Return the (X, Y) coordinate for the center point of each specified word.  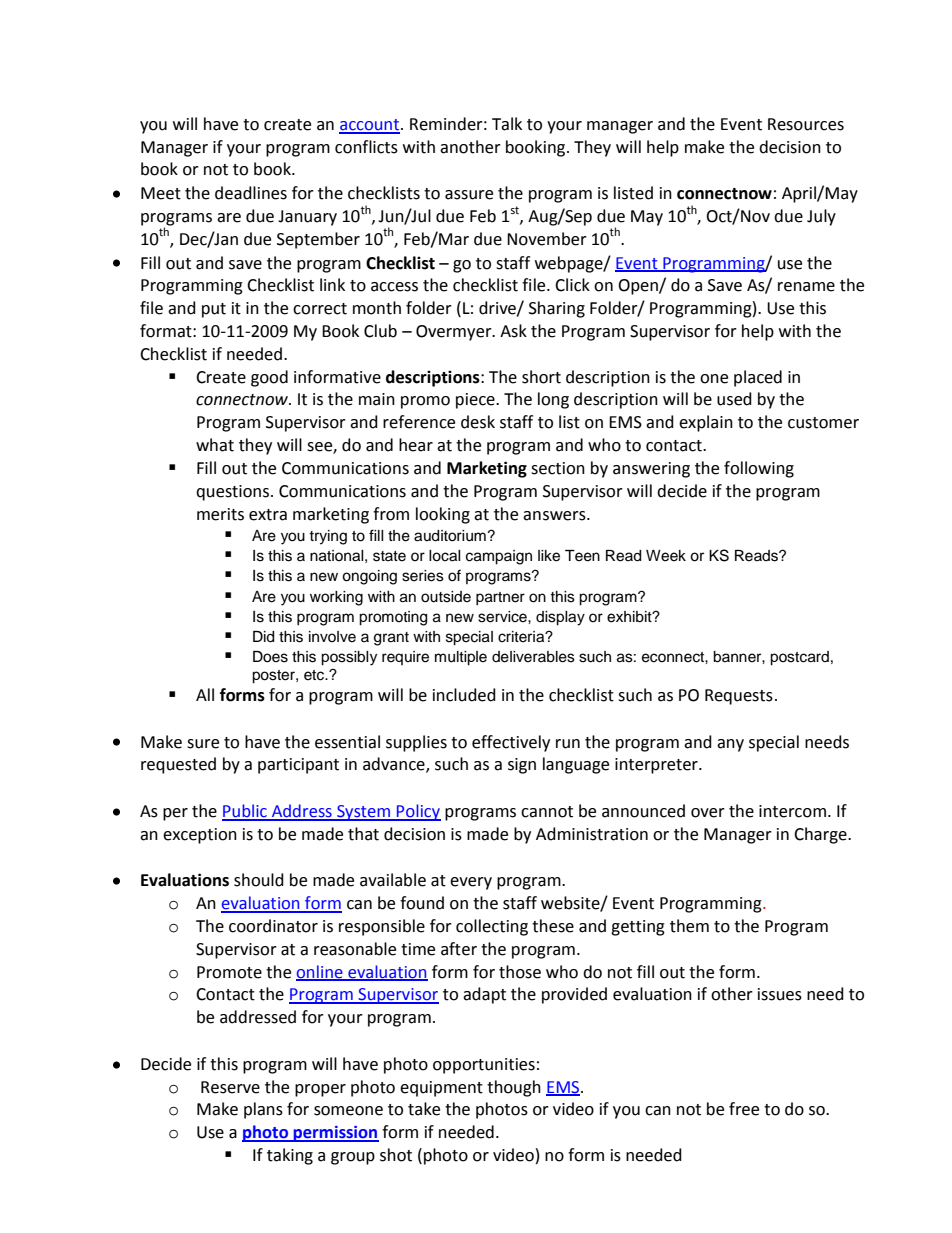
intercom (792, 811)
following (759, 469)
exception (200, 836)
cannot (547, 812)
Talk (507, 124)
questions (234, 493)
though (514, 1088)
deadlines (251, 193)
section (558, 468)
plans (263, 1110)
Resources (806, 124)
